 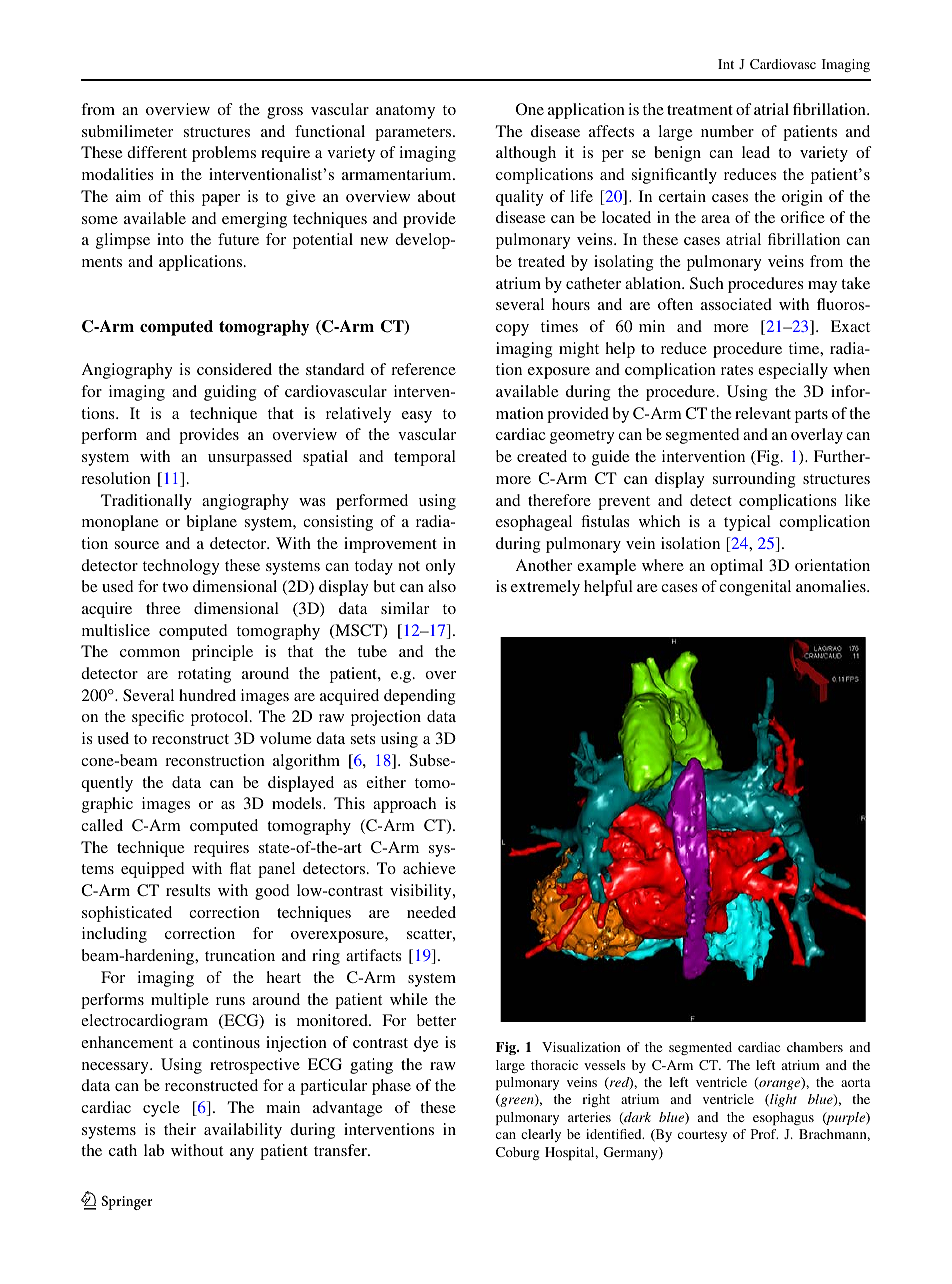 I want to click on although, so click(x=526, y=154).
